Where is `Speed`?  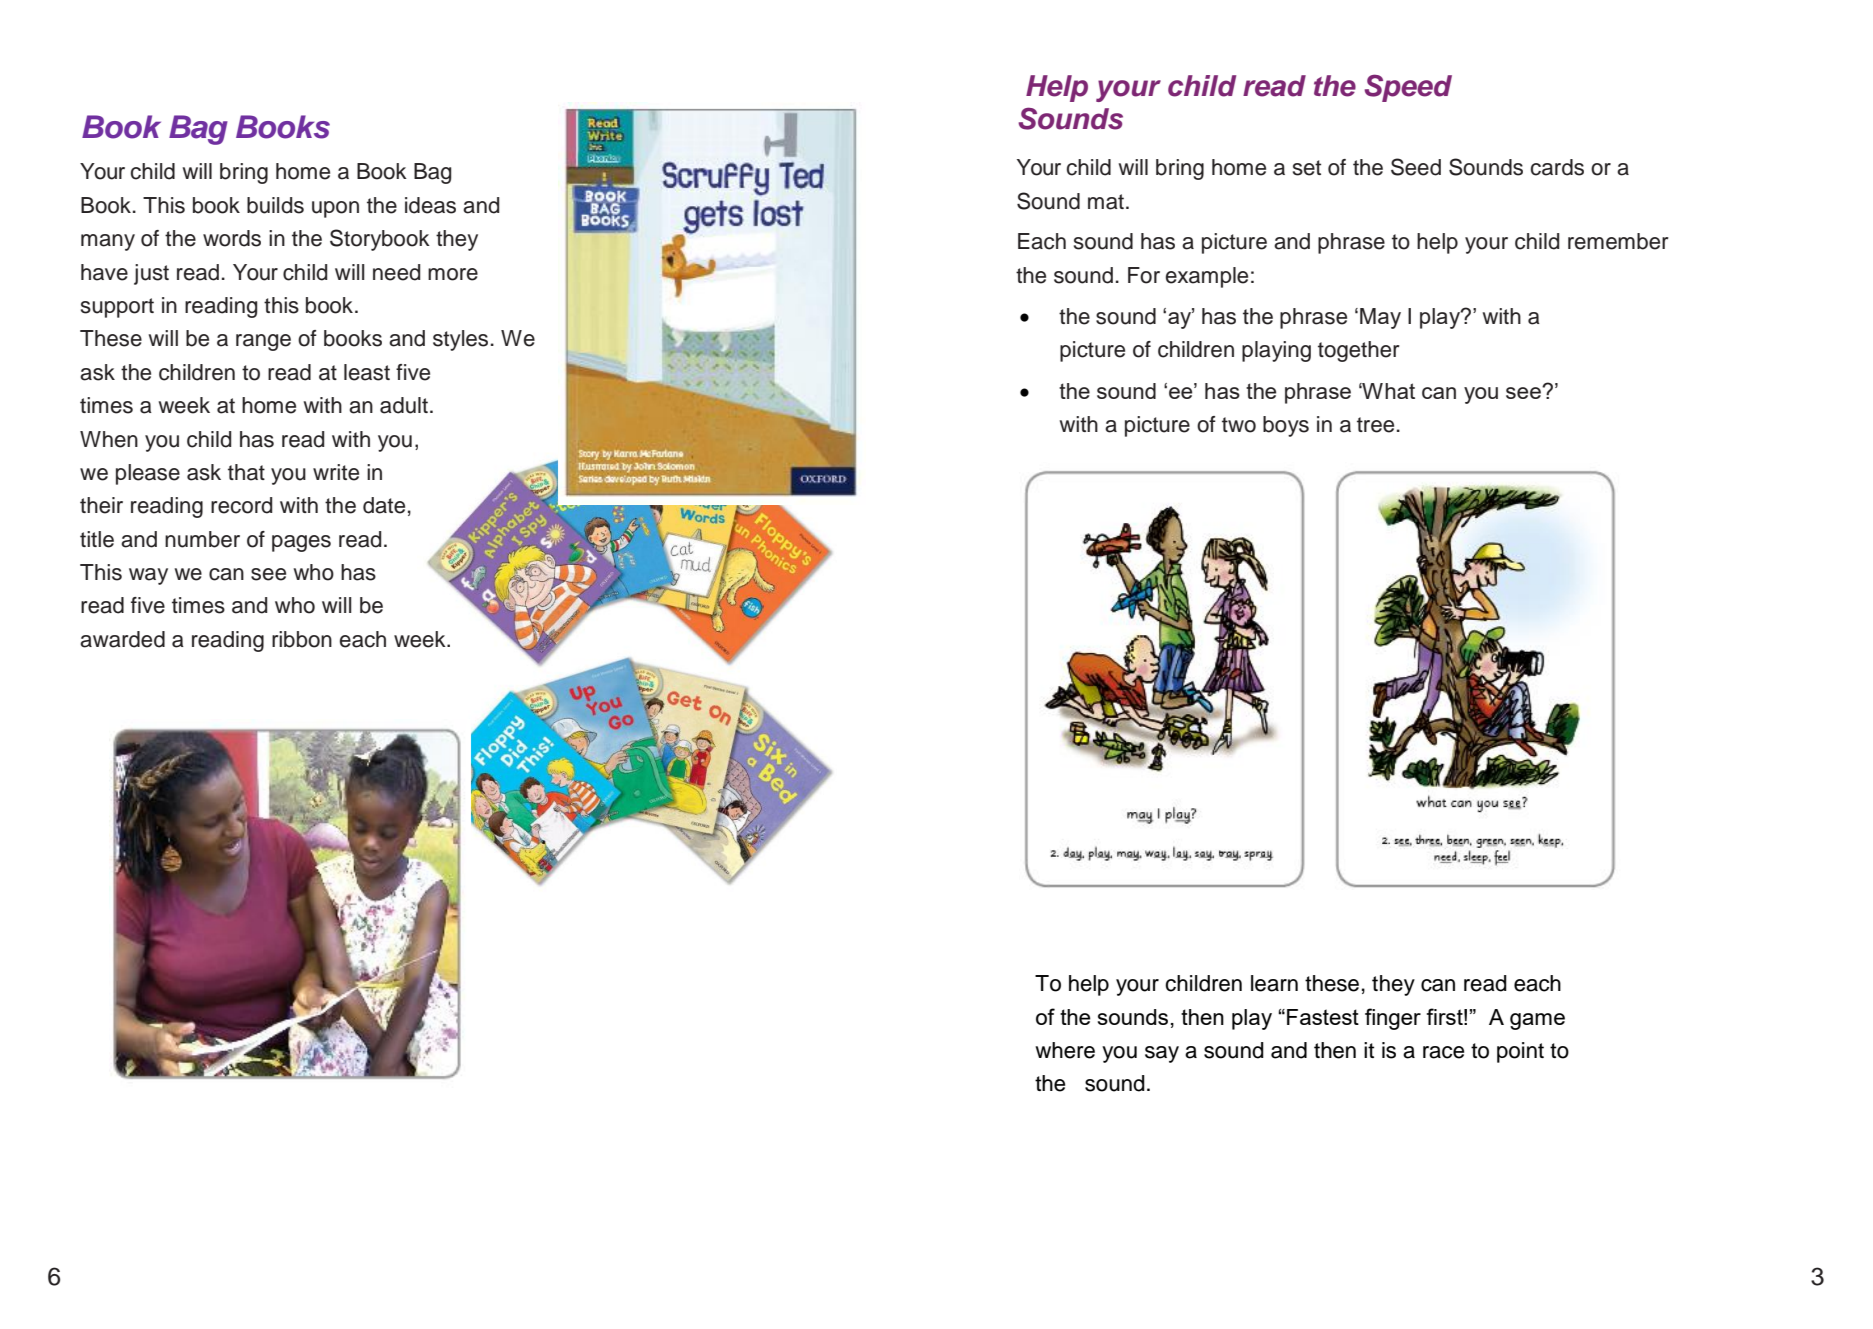 Speed is located at coordinates (1408, 88).
